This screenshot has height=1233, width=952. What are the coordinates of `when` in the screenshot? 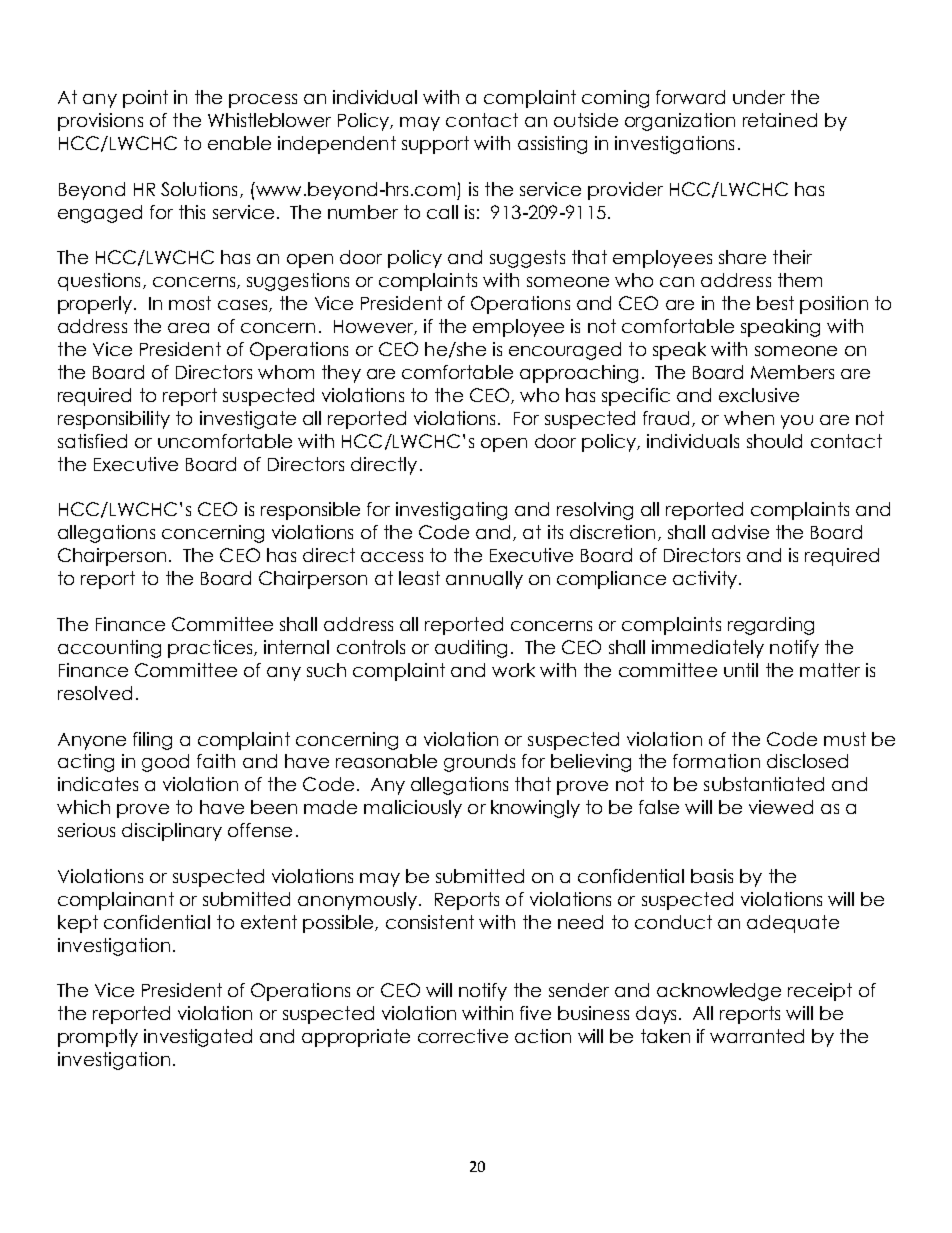 It's located at (749, 418).
